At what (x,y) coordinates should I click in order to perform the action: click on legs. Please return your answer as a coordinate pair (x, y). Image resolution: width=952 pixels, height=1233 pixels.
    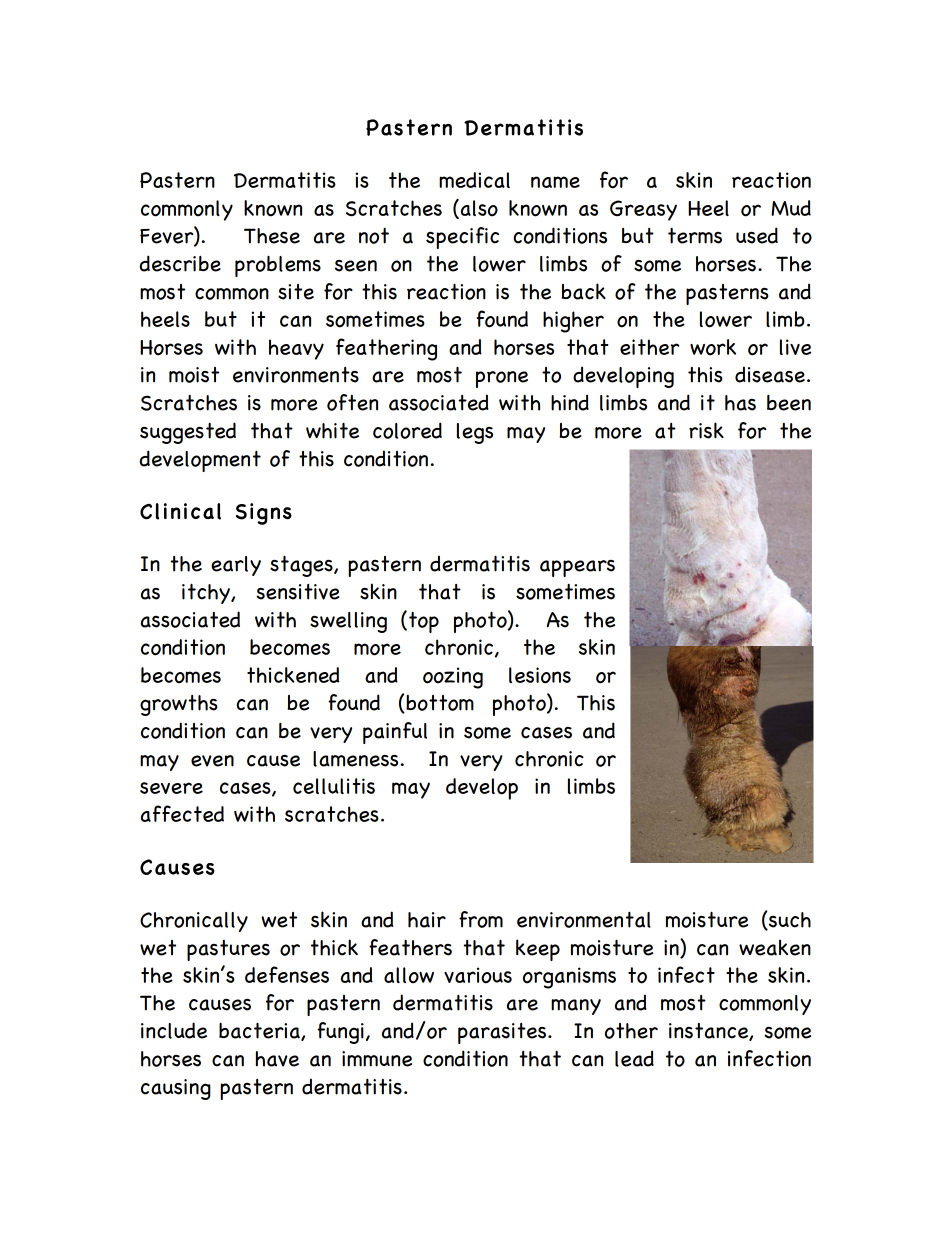
    Looking at the image, I should click on (475, 433).
